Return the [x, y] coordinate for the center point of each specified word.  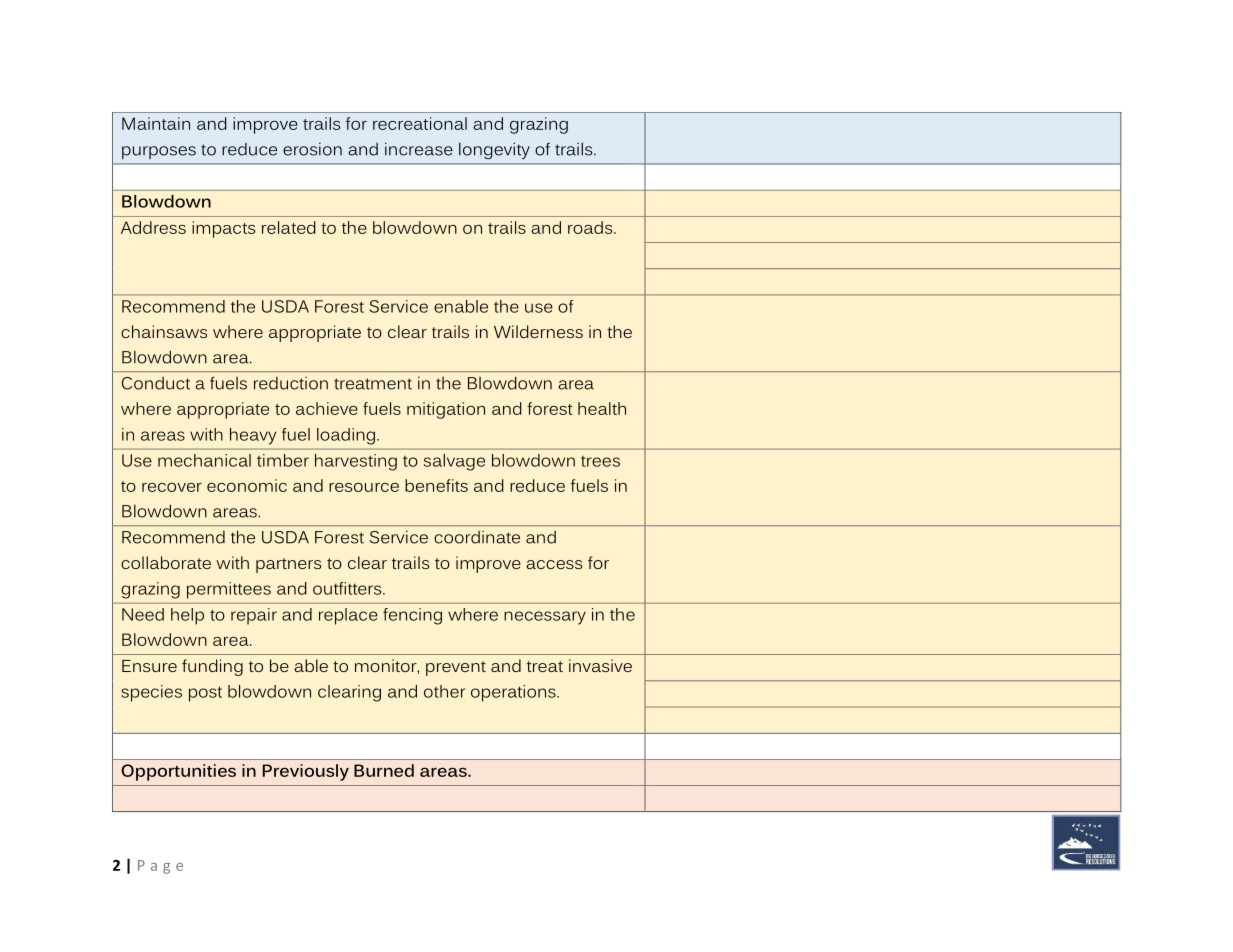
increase [419, 149]
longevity [494, 150]
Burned [384, 770]
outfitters [348, 588]
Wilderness [538, 331]
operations [514, 693]
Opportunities [178, 772]
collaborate [166, 562]
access [554, 564]
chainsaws [164, 331]
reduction [291, 383]
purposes [159, 152]
